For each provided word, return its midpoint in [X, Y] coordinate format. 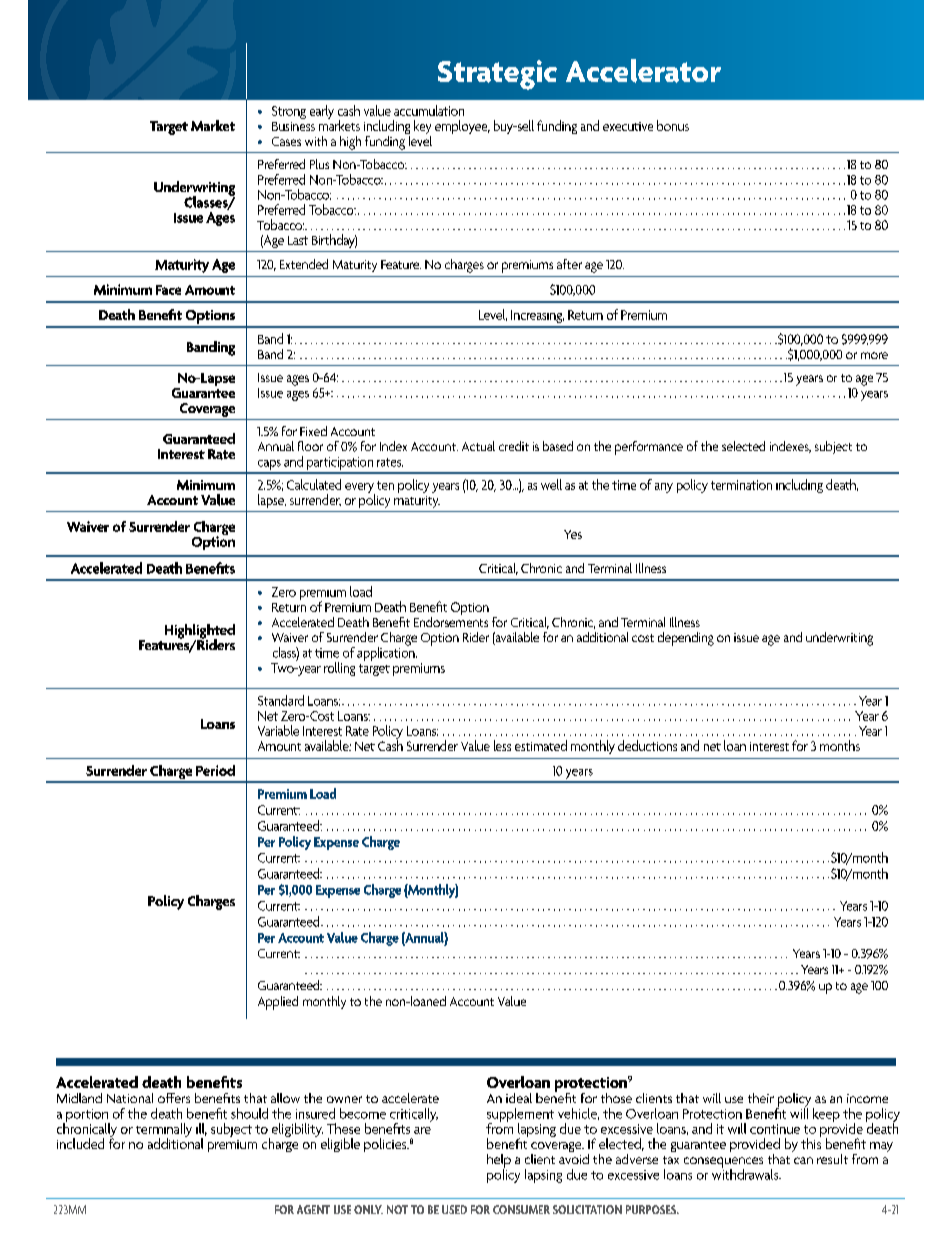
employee [462, 127]
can [803, 1160]
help [499, 1162]
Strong [289, 112]
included [80, 1143]
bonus [673, 125]
